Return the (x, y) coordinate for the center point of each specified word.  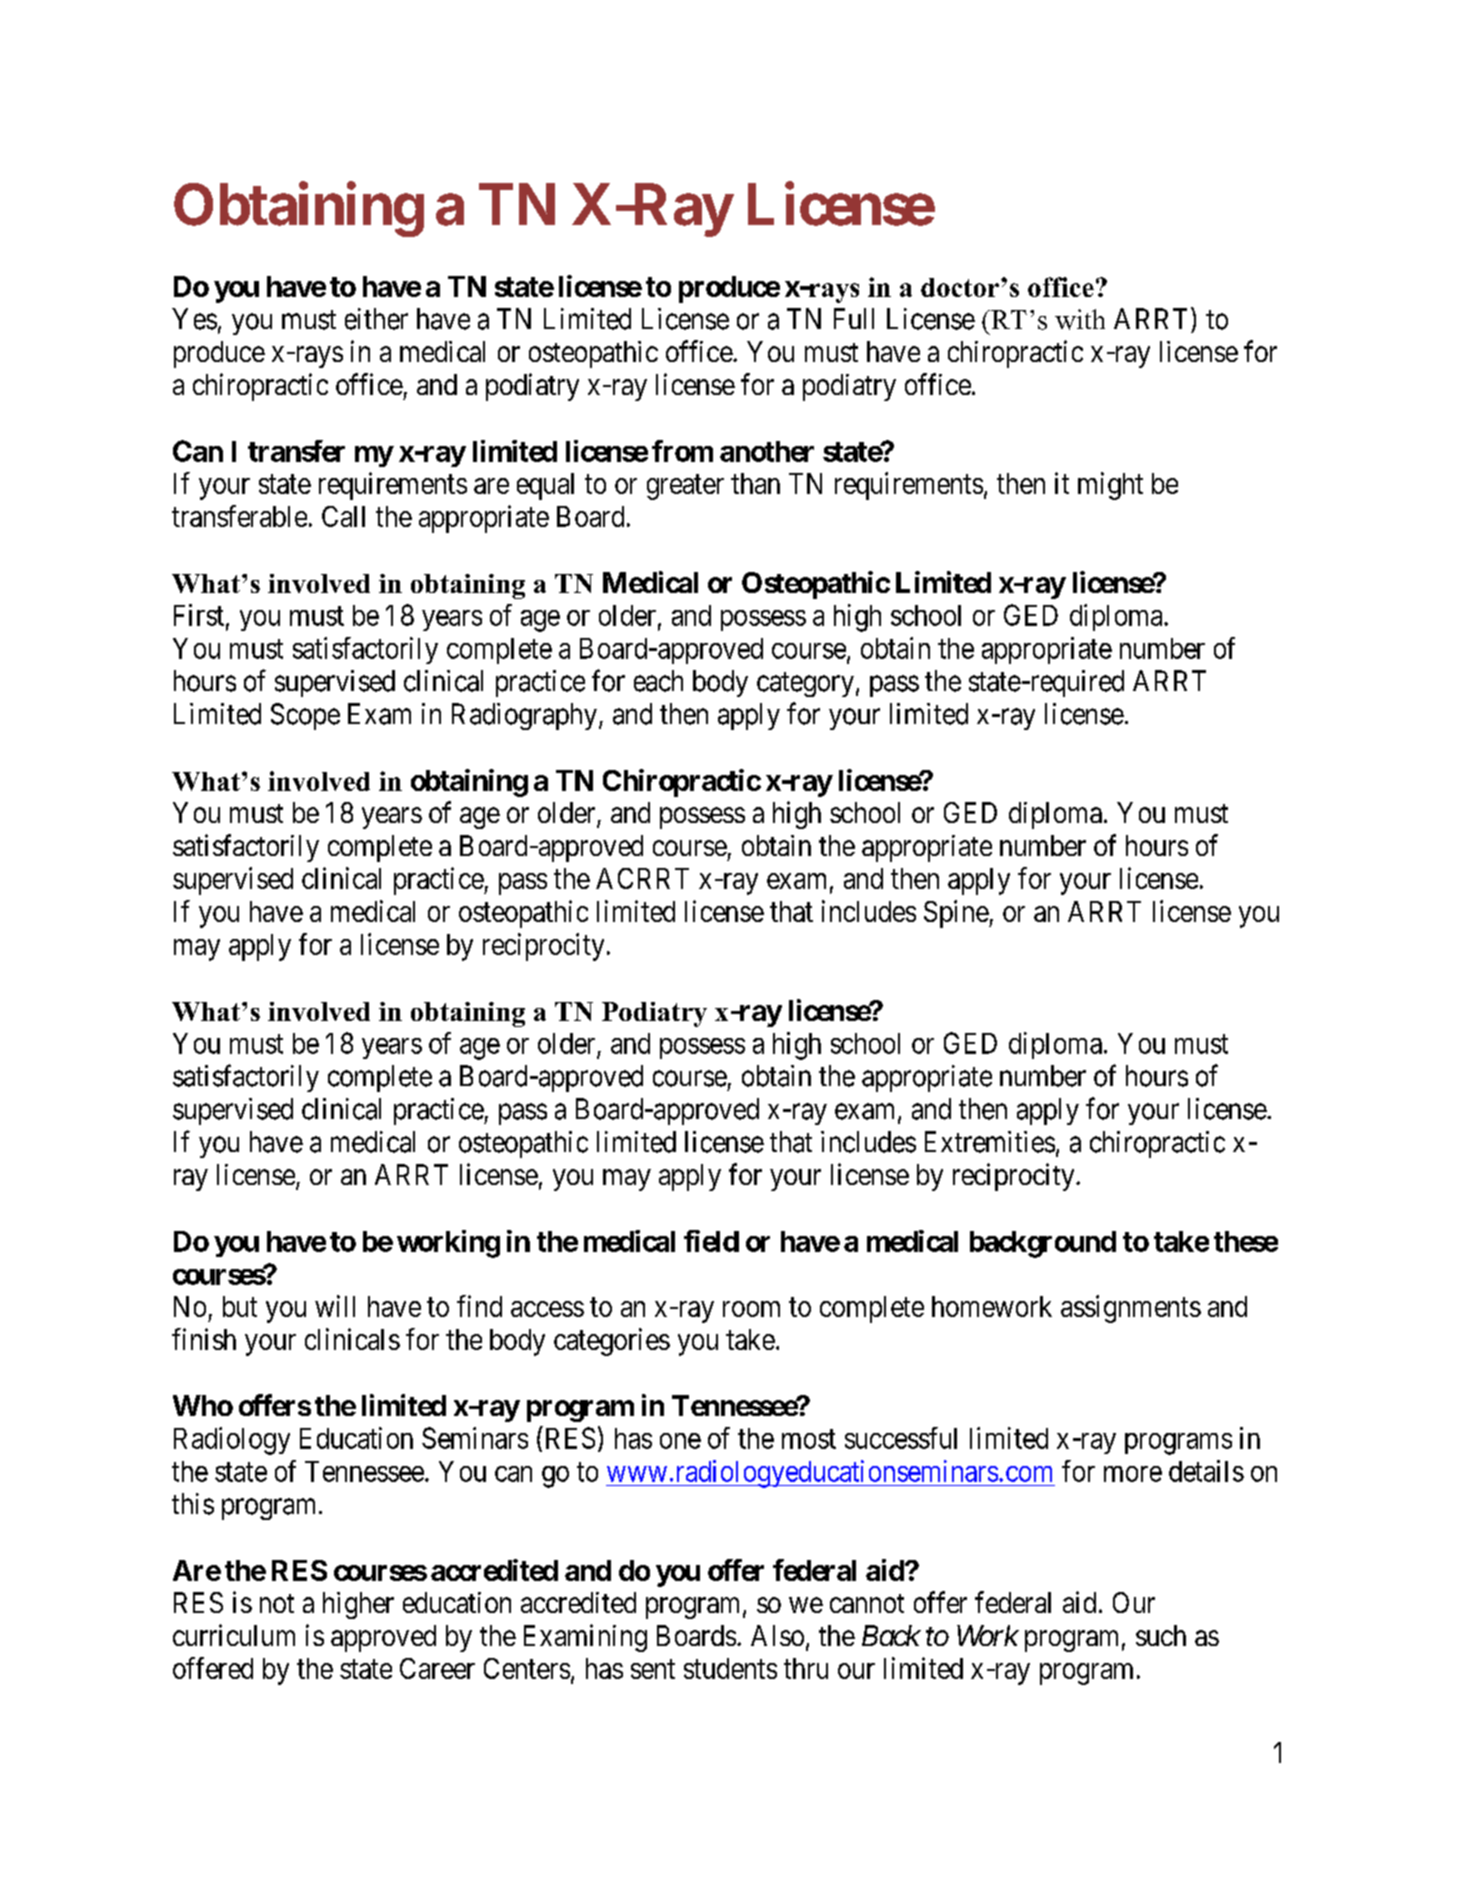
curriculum (234, 1635)
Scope (305, 716)
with (1080, 319)
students (730, 1668)
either (376, 319)
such (1161, 1635)
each (658, 681)
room (751, 1309)
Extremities (990, 1142)
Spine (957, 914)
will (335, 1306)
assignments (1131, 1309)
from (682, 451)
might (1110, 486)
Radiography (526, 716)
